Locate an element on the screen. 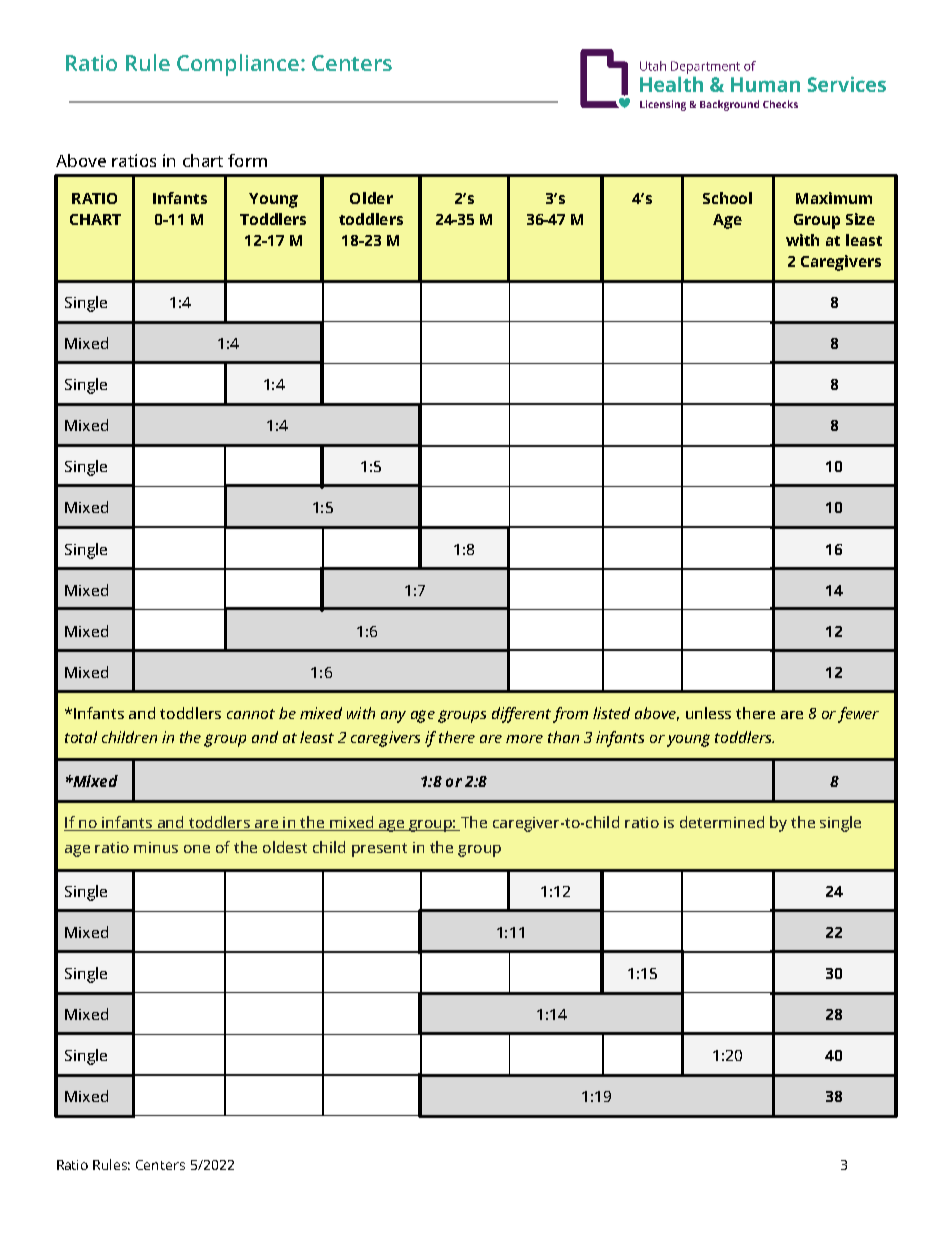 Image resolution: width=952 pixels, height=1233 pixels. minus is located at coordinates (156, 847).
